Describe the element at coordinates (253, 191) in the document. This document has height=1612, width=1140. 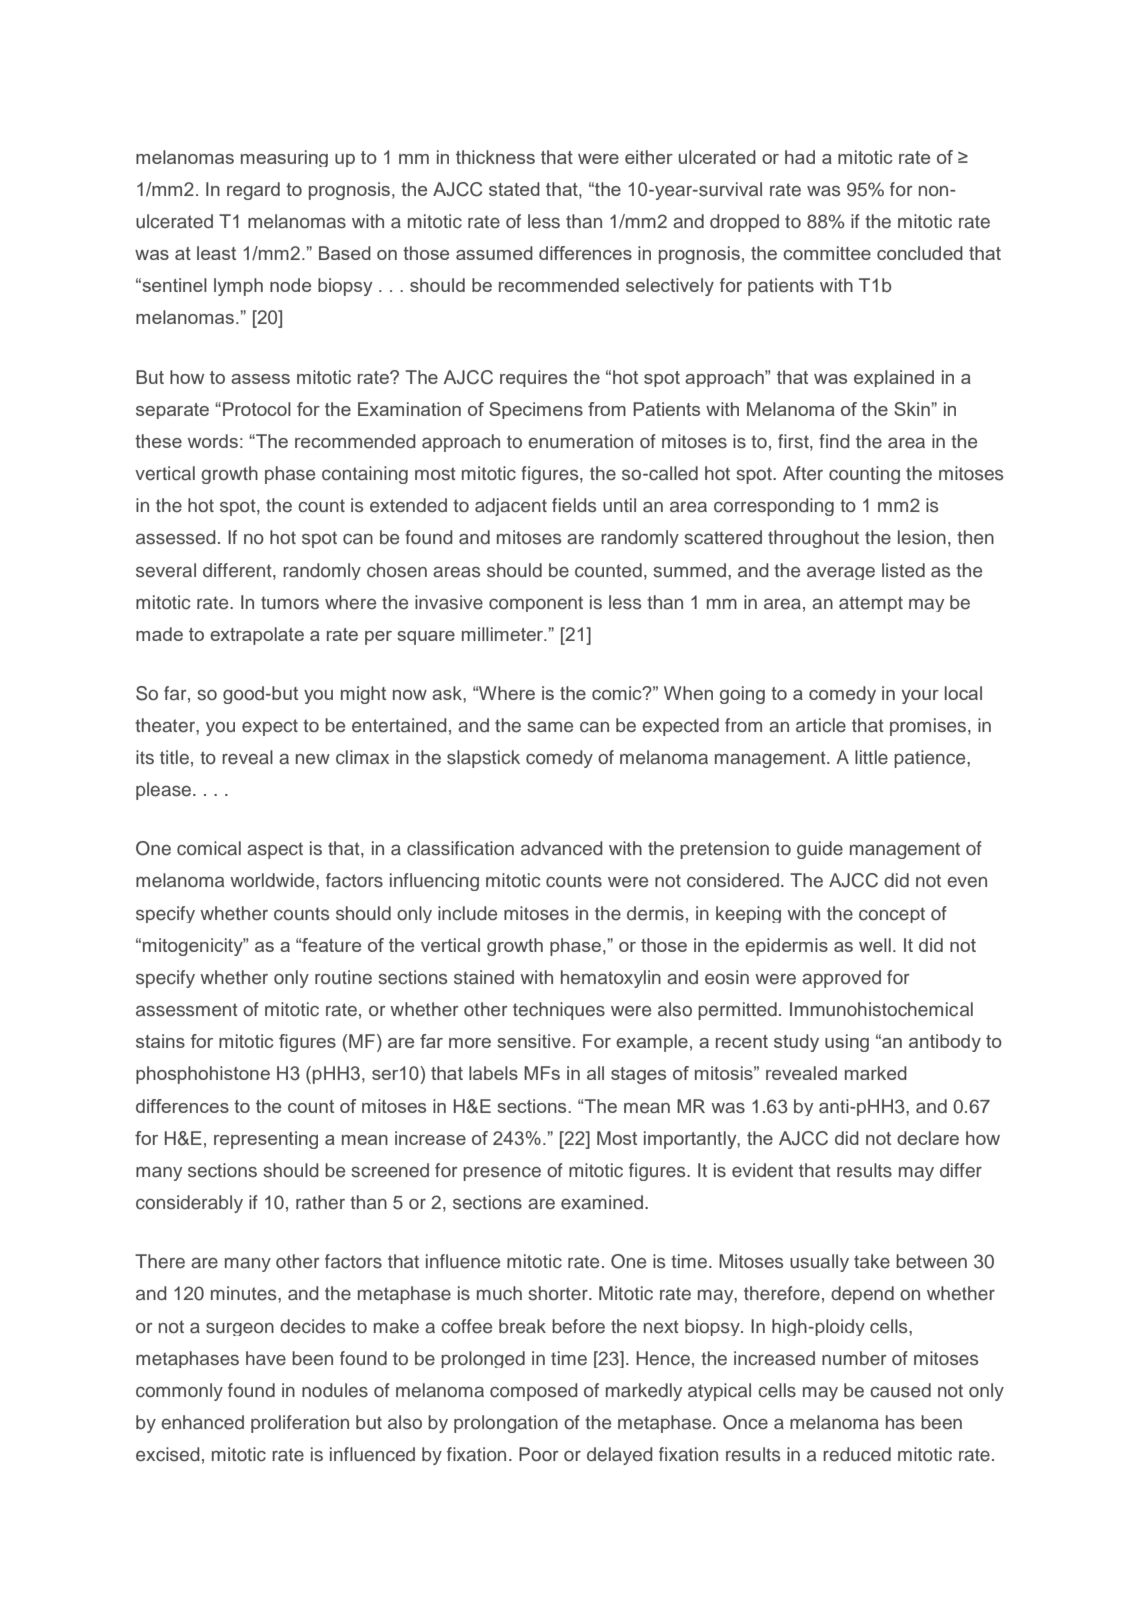
I see `regard` at that location.
